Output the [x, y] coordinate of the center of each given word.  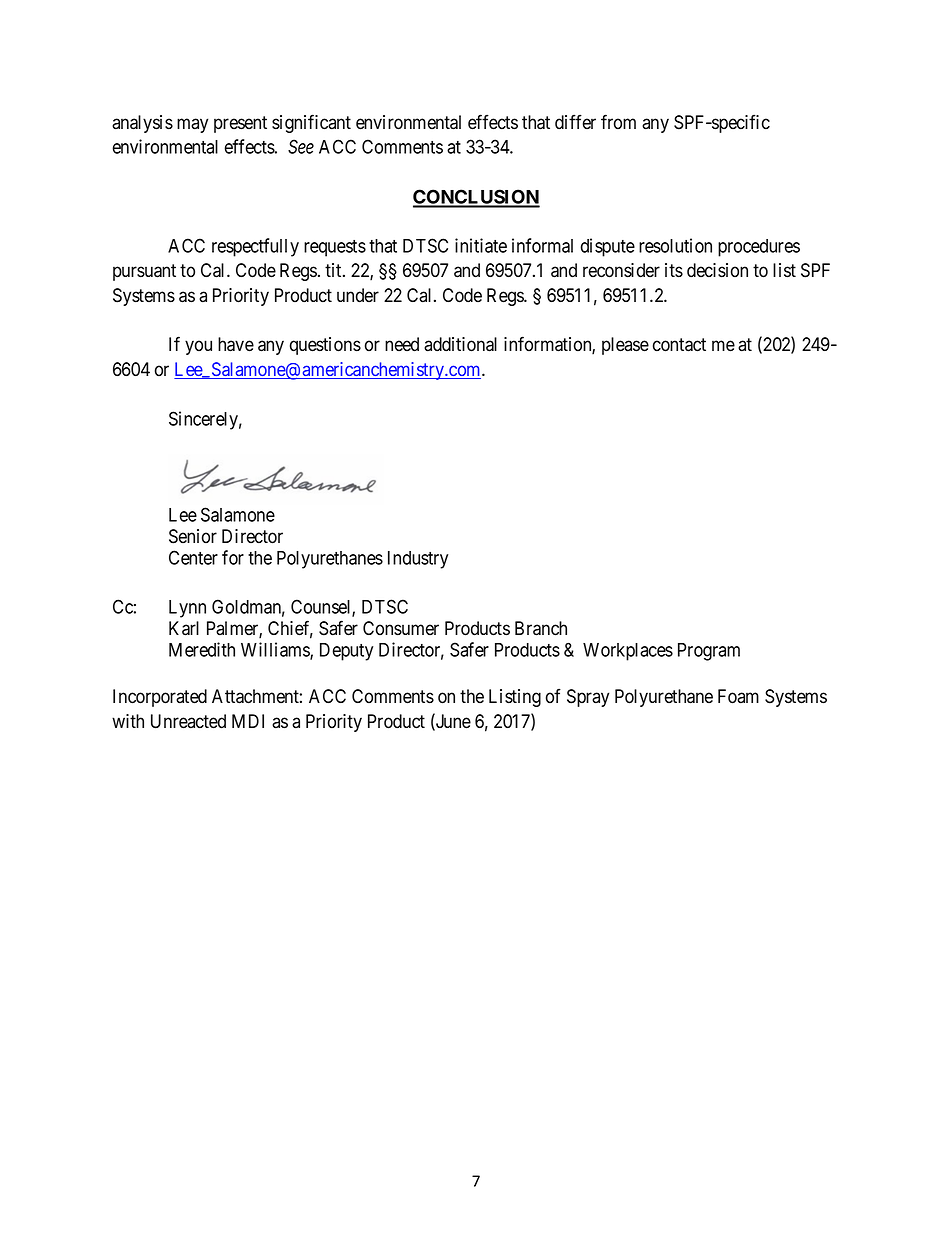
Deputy [346, 652]
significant [311, 123]
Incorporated [160, 698]
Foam [738, 696]
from [618, 122]
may [192, 125]
